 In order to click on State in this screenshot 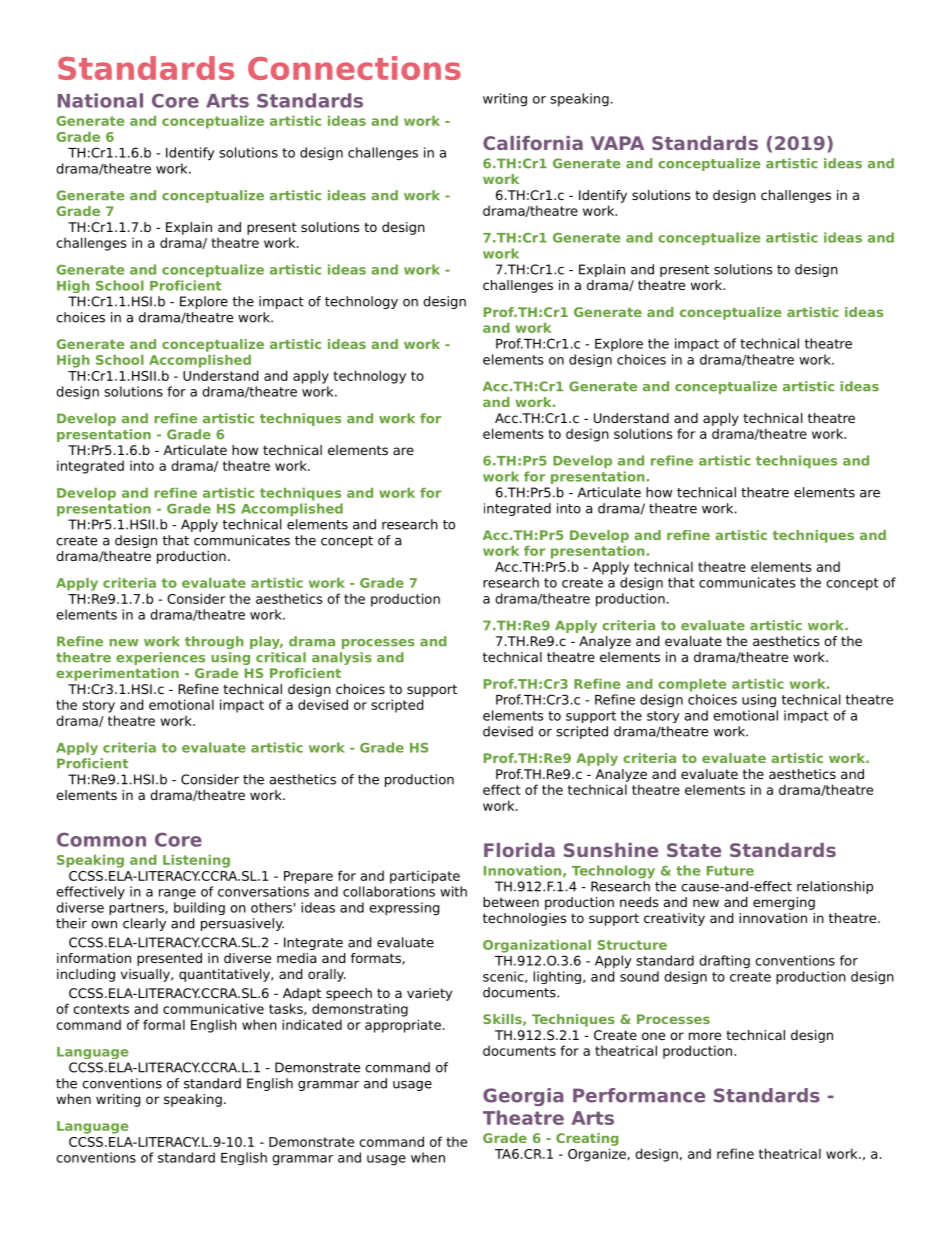, I will do `click(694, 850)`.
